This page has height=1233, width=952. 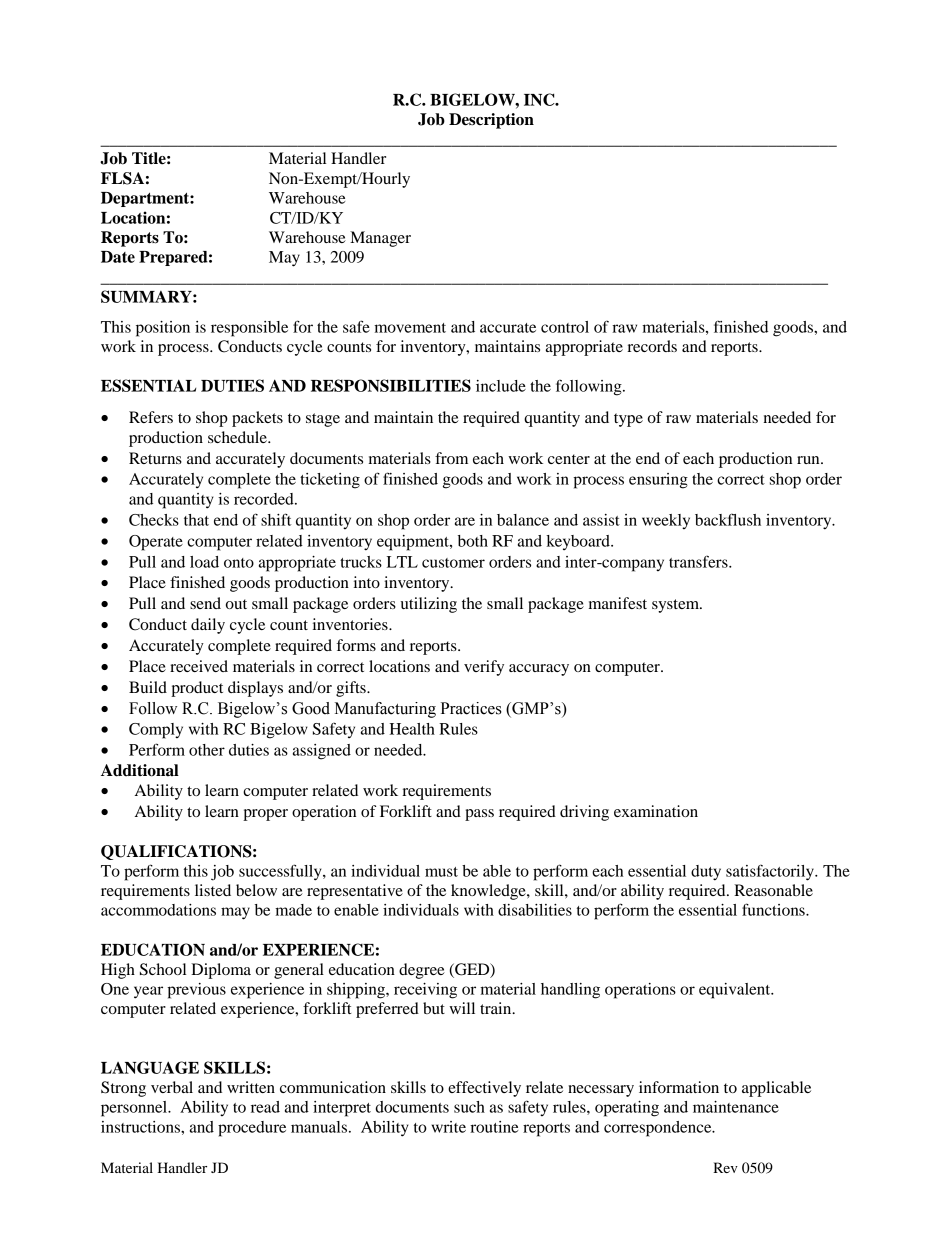 I want to click on verbal, so click(x=172, y=1087).
